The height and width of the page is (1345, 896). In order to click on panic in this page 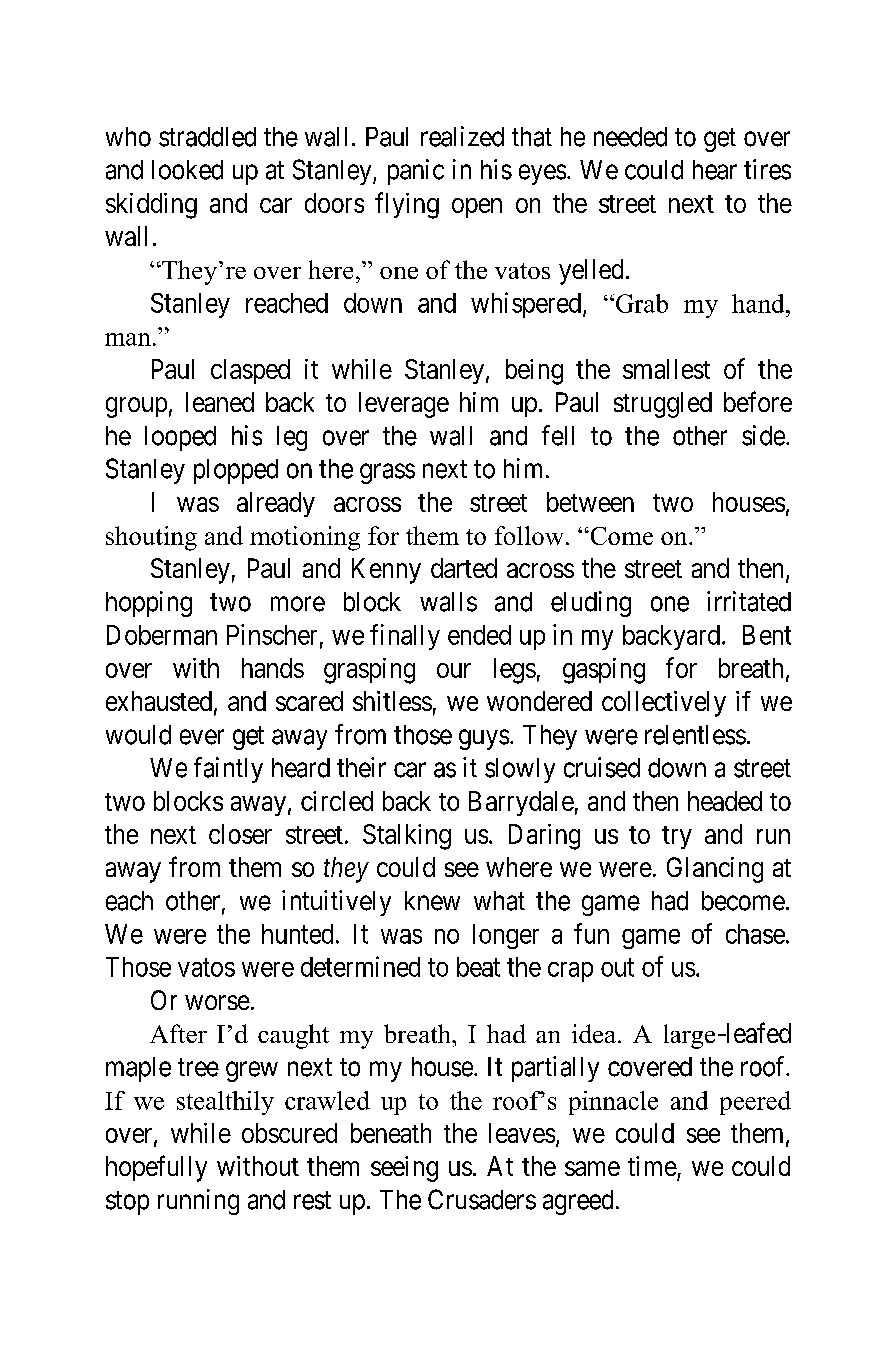, I will do `click(416, 172)`.
